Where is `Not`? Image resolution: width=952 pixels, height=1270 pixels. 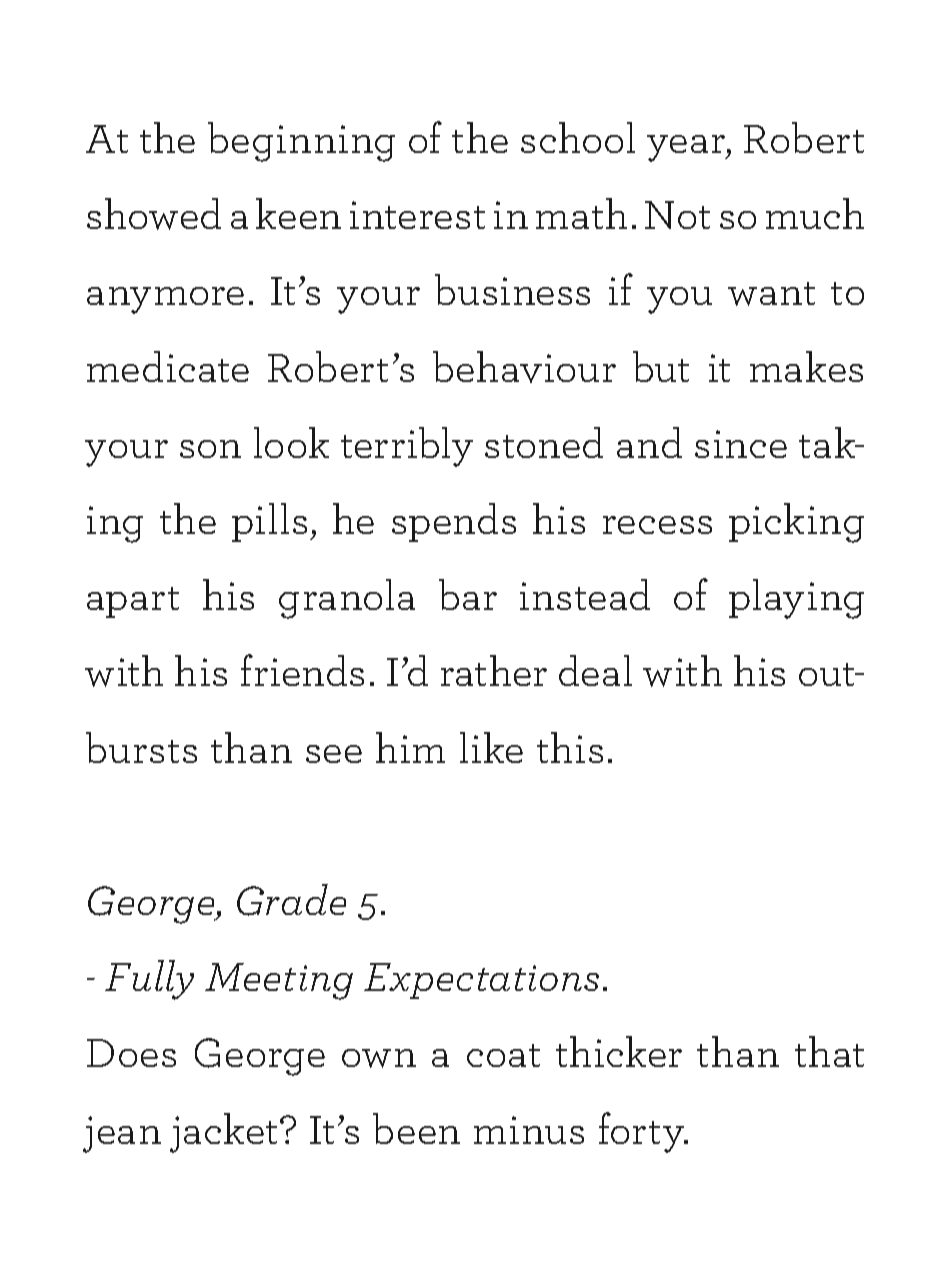
Not is located at coordinates (677, 215).
